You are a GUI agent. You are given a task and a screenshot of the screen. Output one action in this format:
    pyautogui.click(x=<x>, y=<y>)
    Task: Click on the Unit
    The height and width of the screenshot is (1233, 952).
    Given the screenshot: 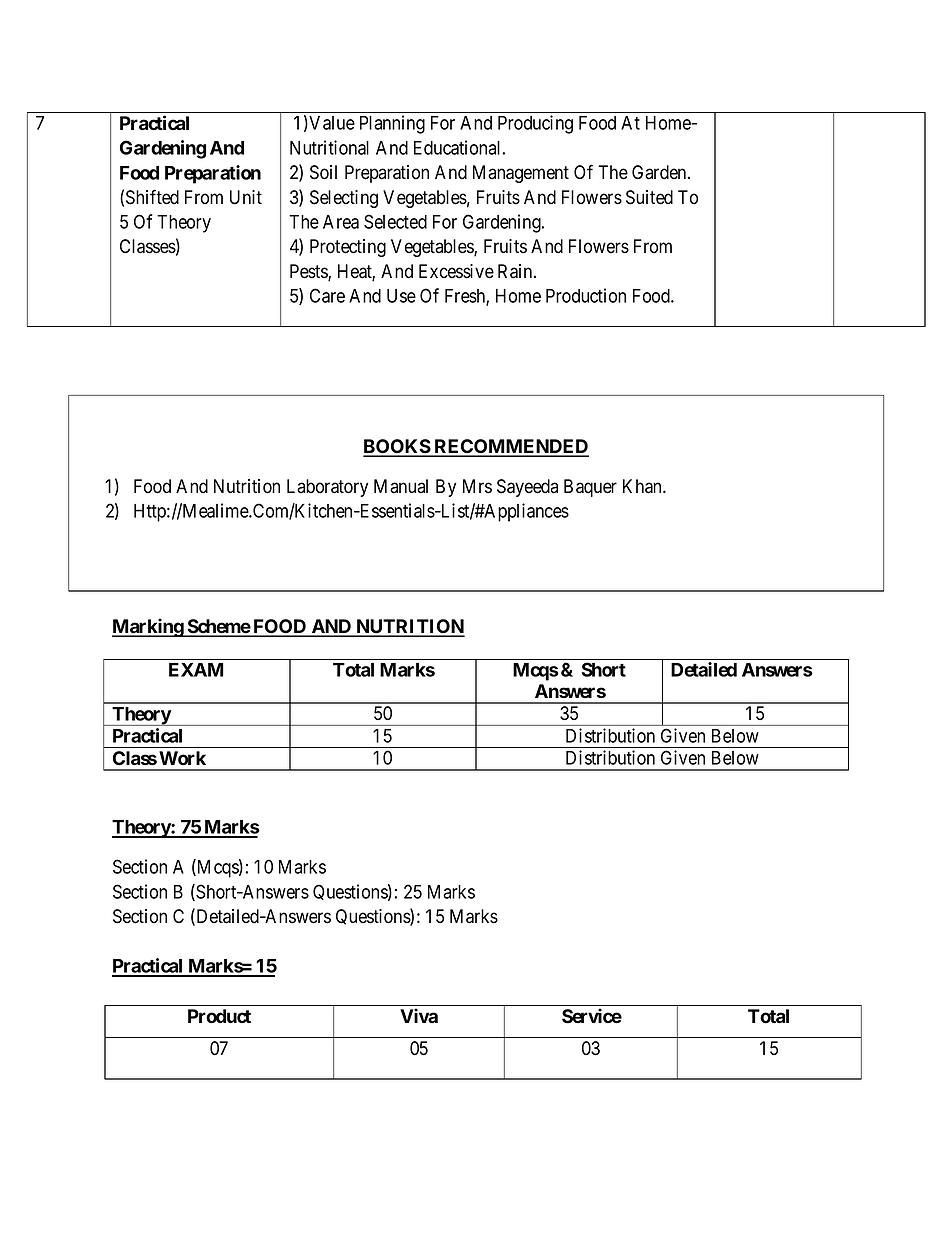 What is the action you would take?
    pyautogui.click(x=246, y=197)
